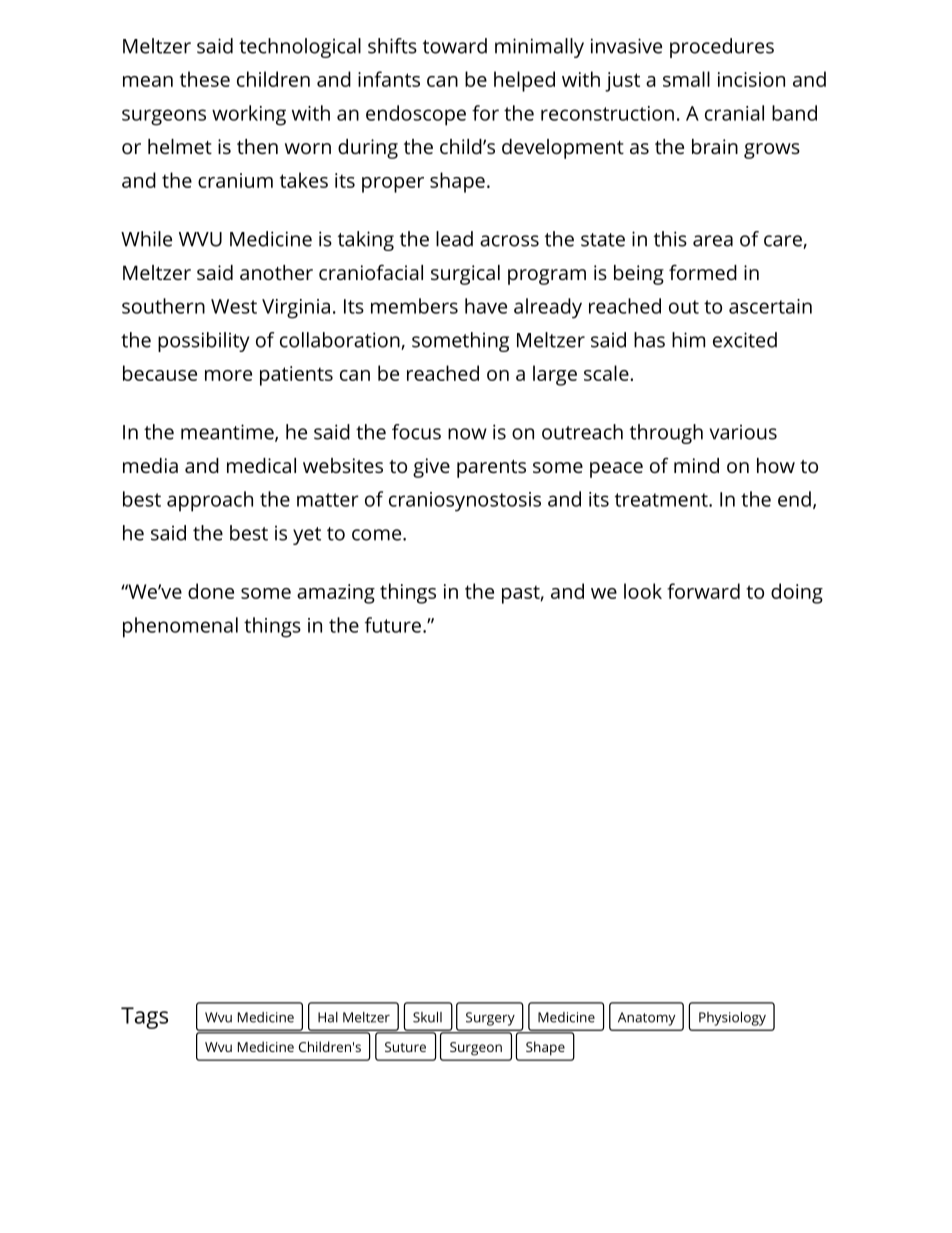  I want to click on Tags, so click(144, 1018).
